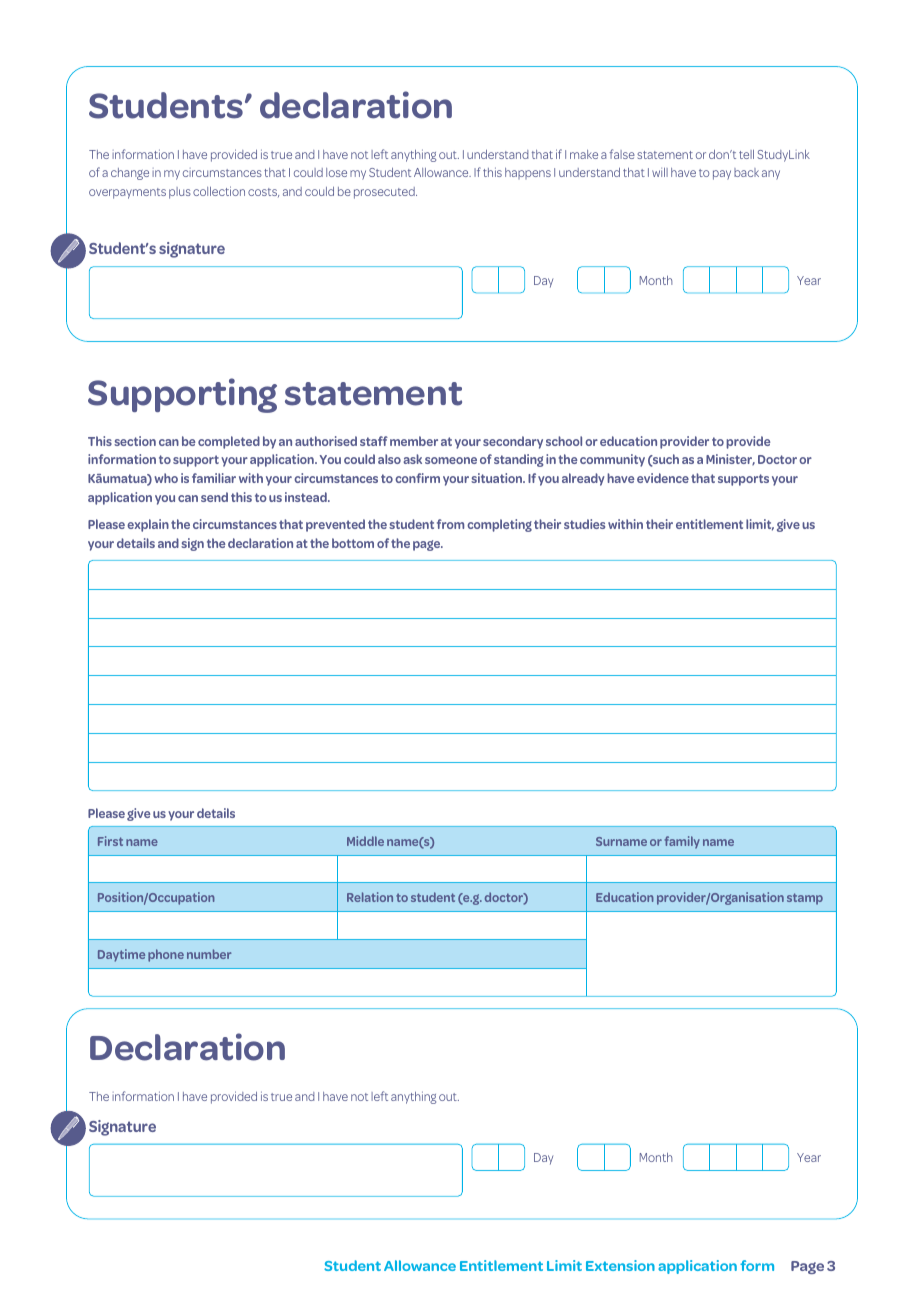 This screenshot has width=924, height=1308. I want to click on Extension, so click(620, 1265).
